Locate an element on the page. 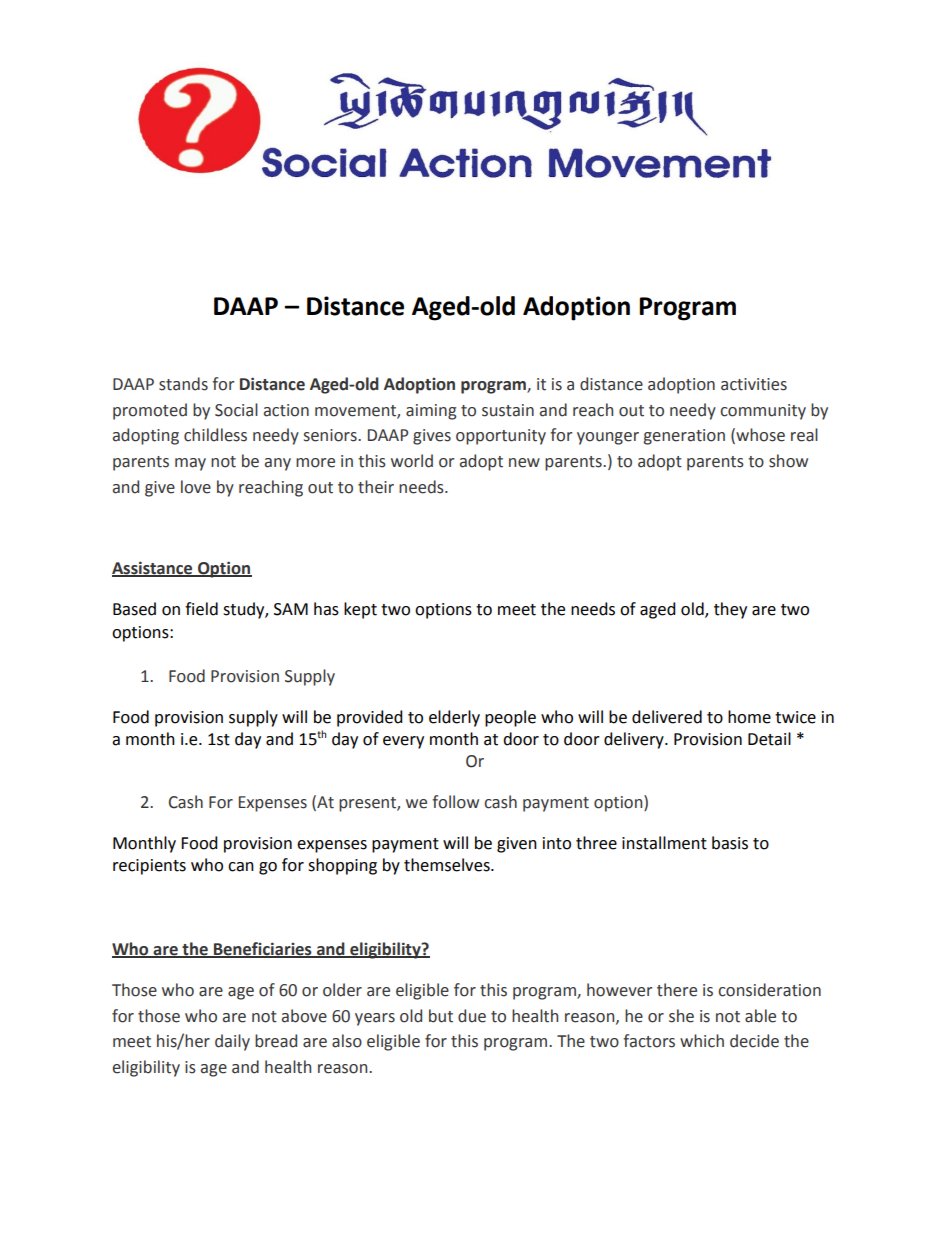  able is located at coordinates (760, 1016).
